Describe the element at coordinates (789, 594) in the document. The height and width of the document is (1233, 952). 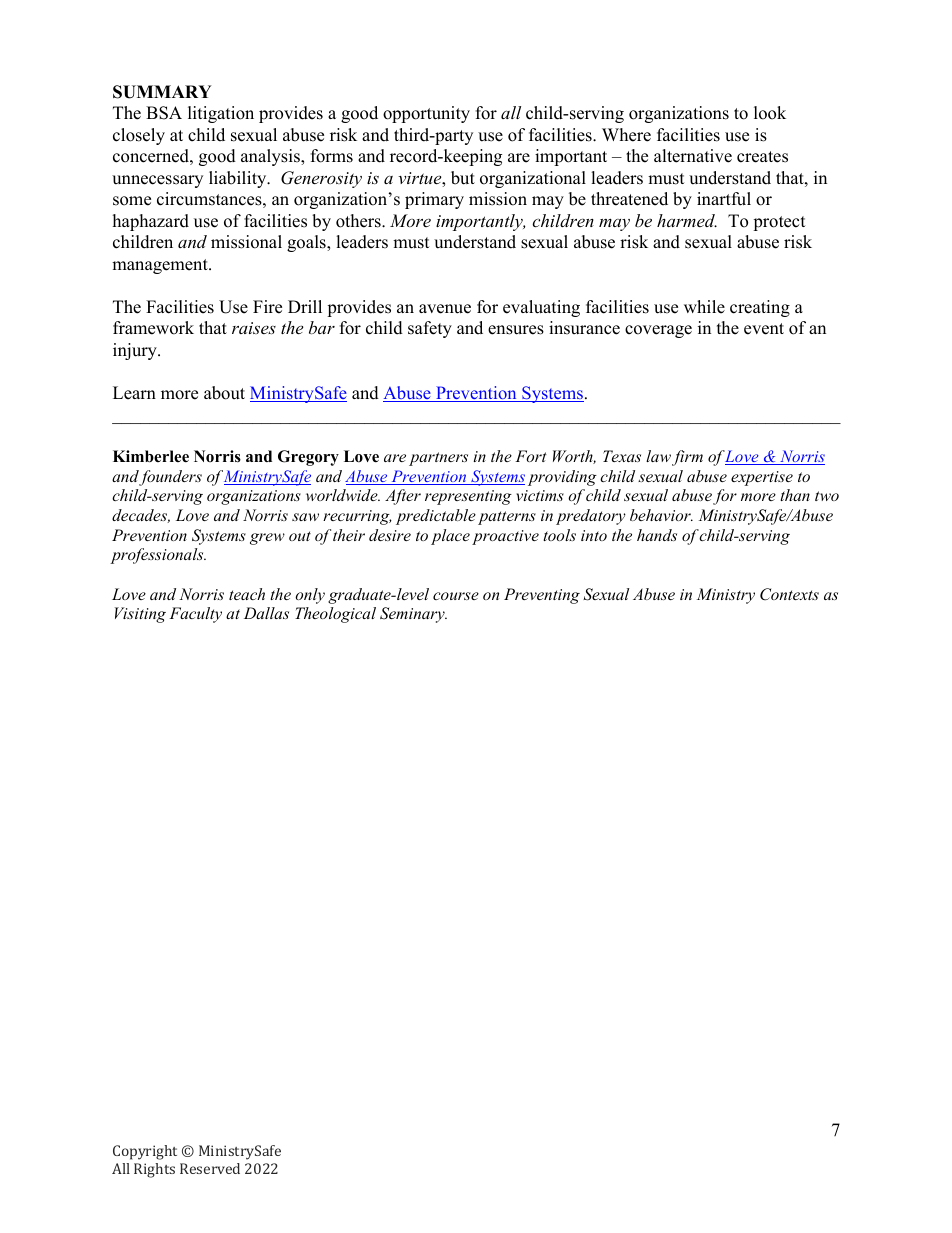
I see `Contexts` at that location.
